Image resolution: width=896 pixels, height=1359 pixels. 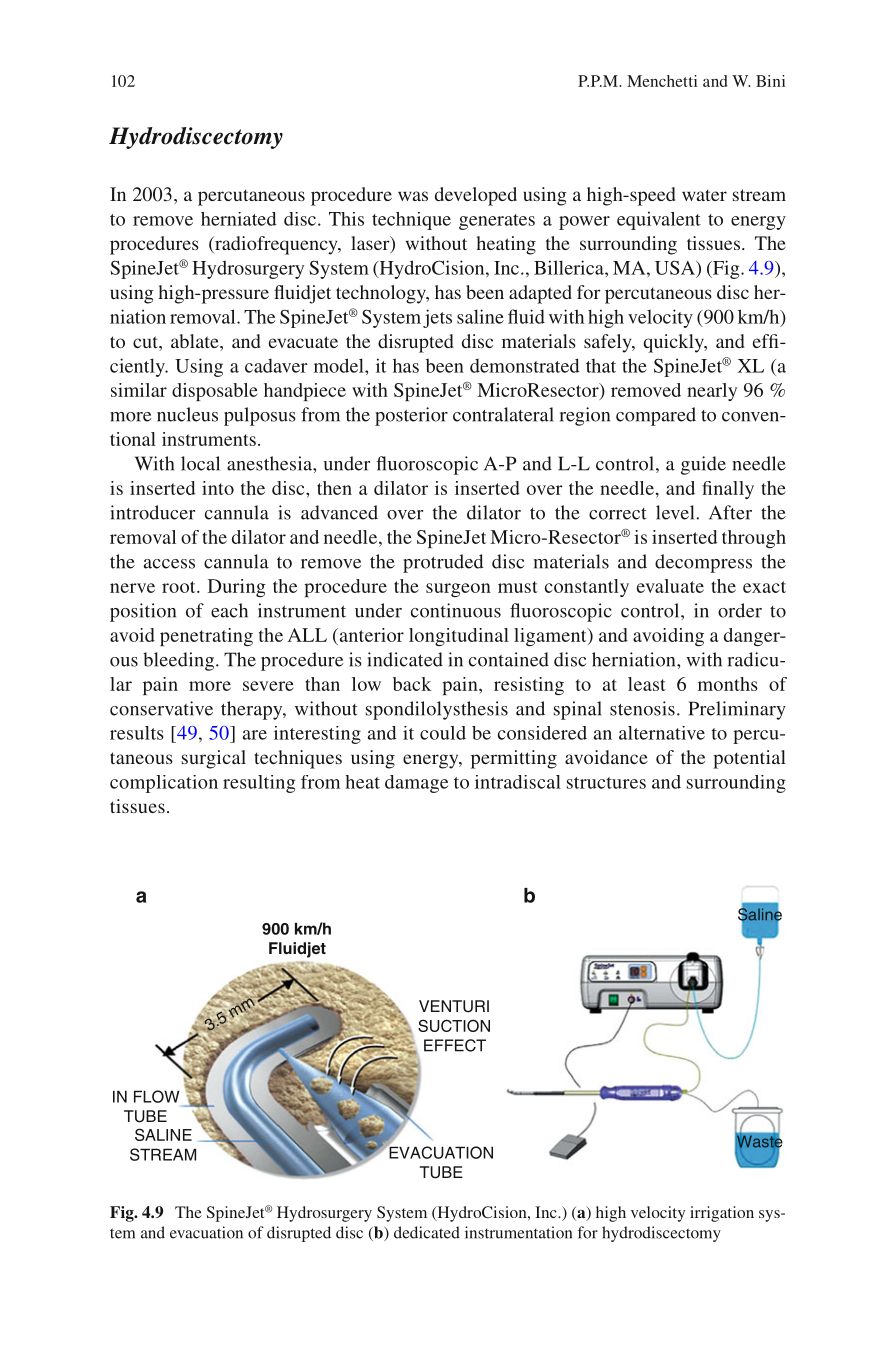 What do you see at coordinates (218, 488) in the screenshot?
I see `into` at bounding box center [218, 488].
